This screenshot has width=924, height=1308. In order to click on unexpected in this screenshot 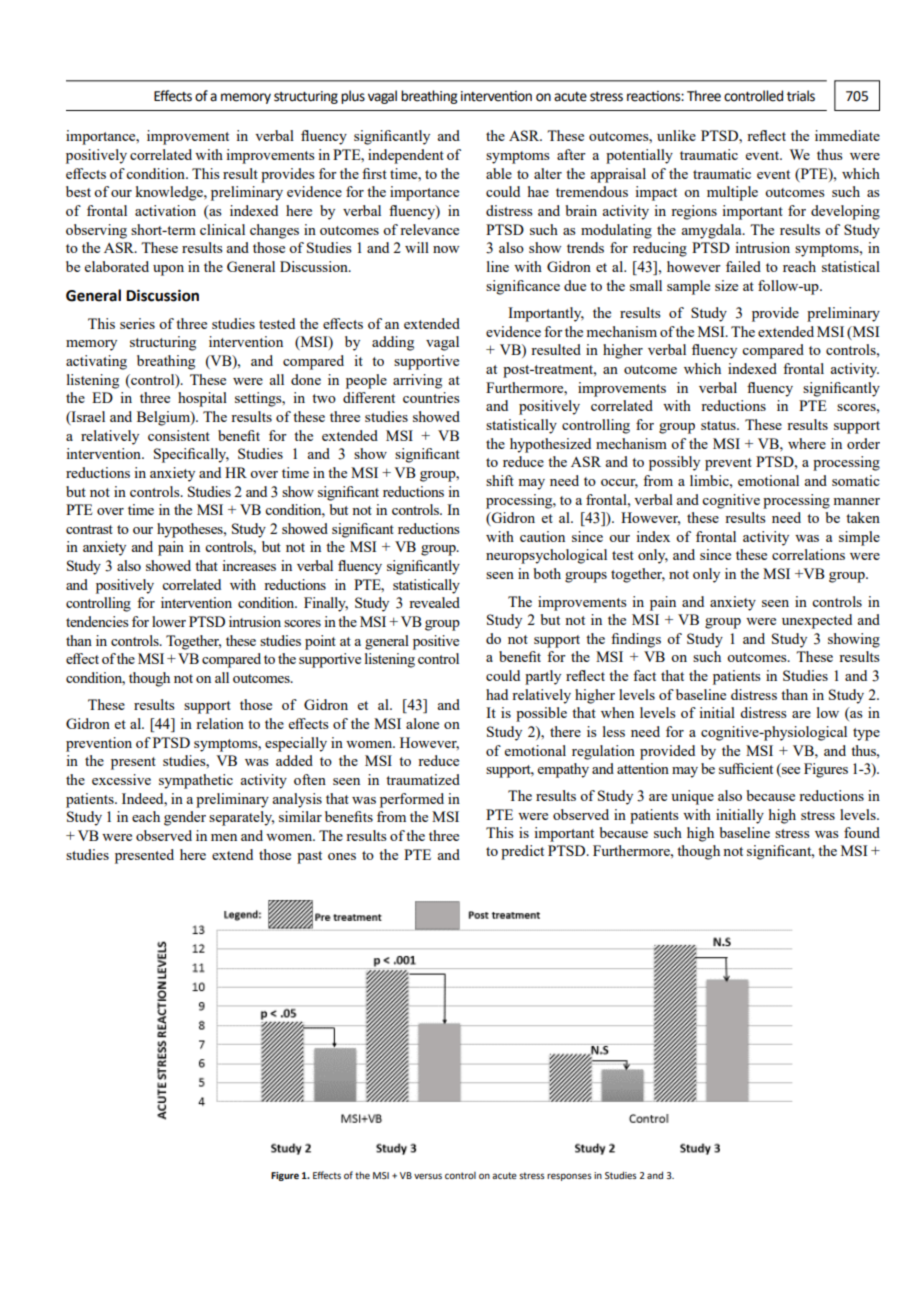, I will do `click(817, 621)`.
